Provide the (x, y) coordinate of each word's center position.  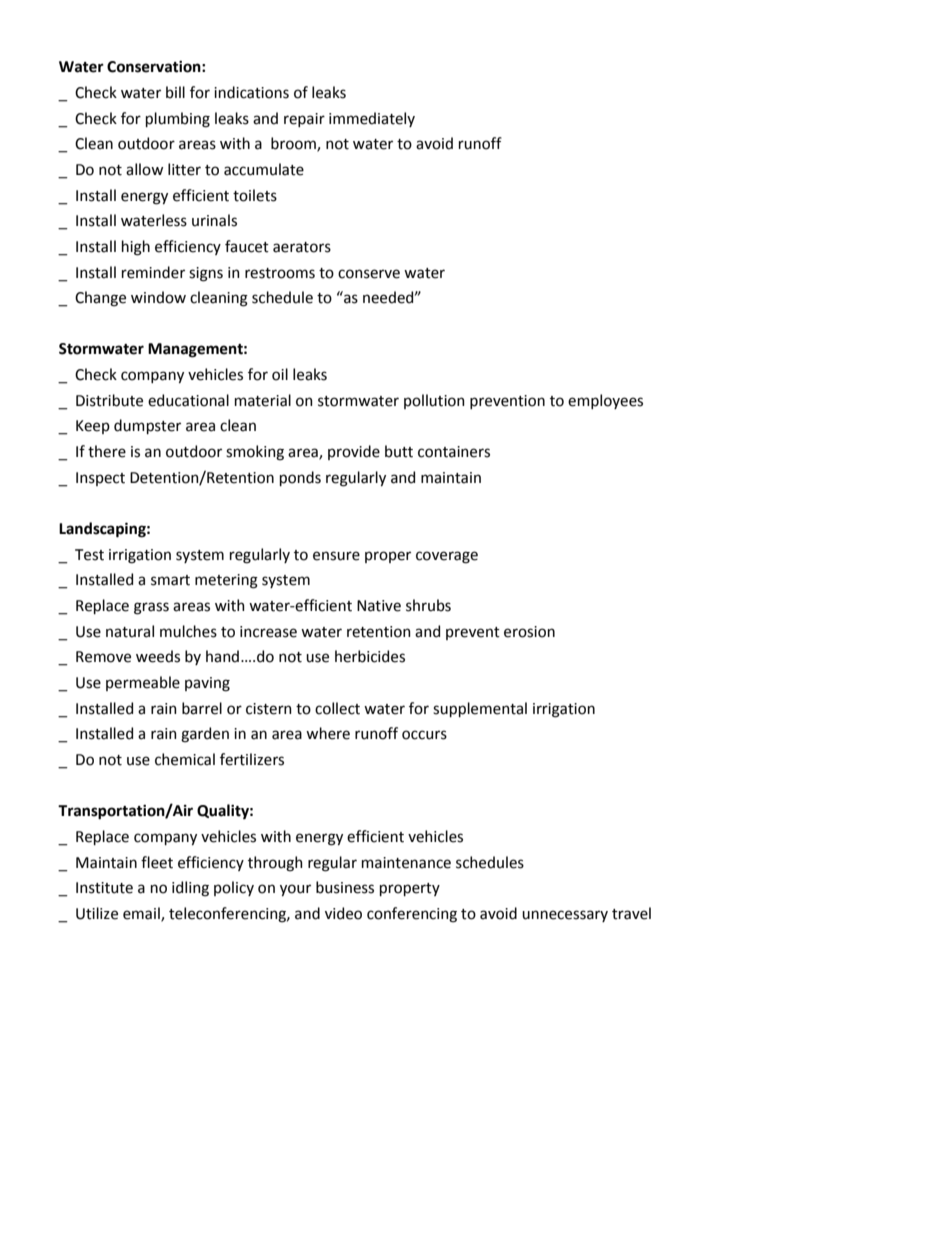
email (142, 914)
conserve (369, 274)
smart (170, 580)
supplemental (480, 709)
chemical (185, 759)
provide (354, 452)
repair (304, 120)
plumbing (178, 120)
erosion (529, 632)
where (328, 733)
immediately (372, 119)
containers (454, 452)
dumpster (147, 426)
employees (605, 401)
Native (379, 606)
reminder (153, 272)
